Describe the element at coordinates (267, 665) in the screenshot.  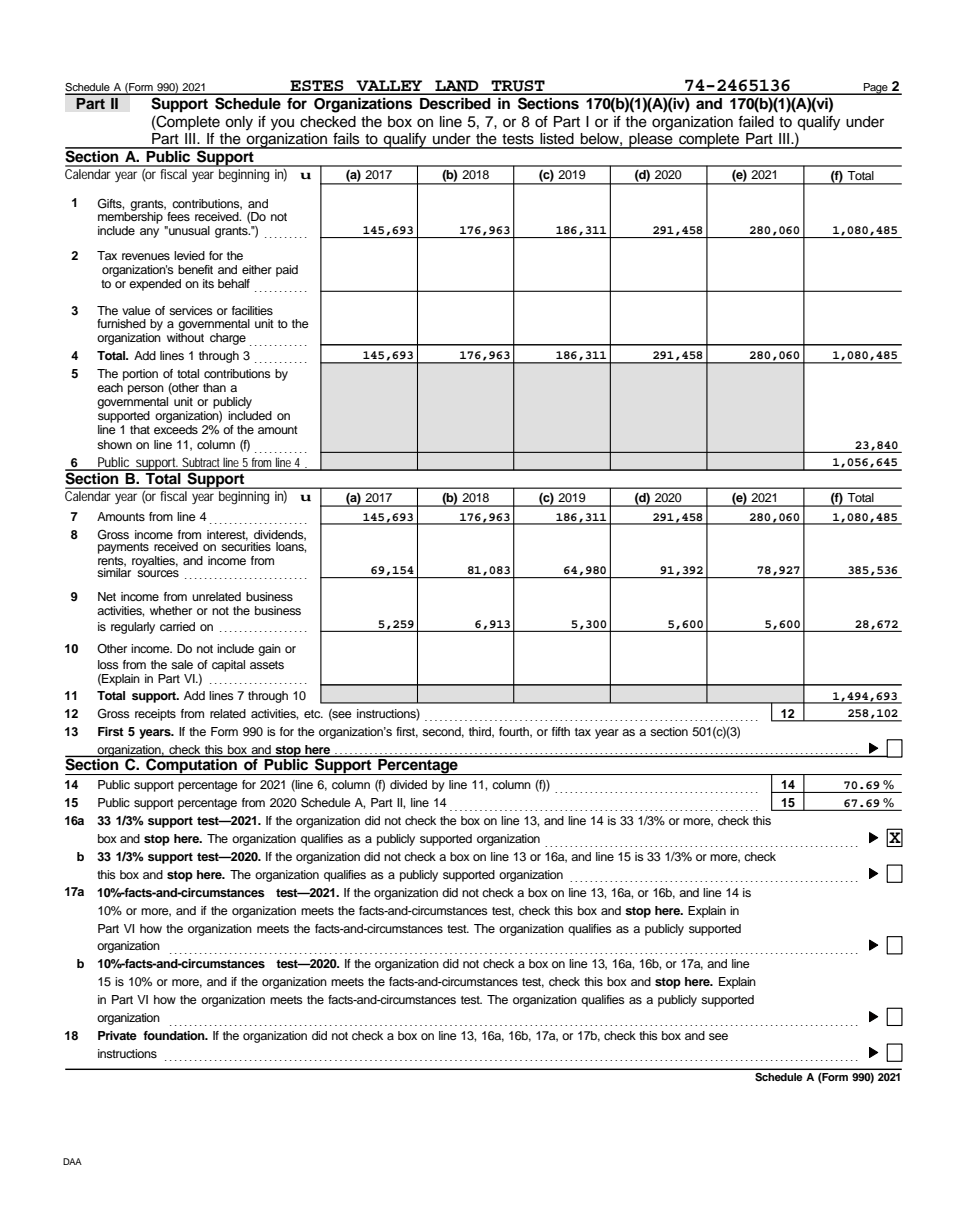
I see `assets` at that location.
